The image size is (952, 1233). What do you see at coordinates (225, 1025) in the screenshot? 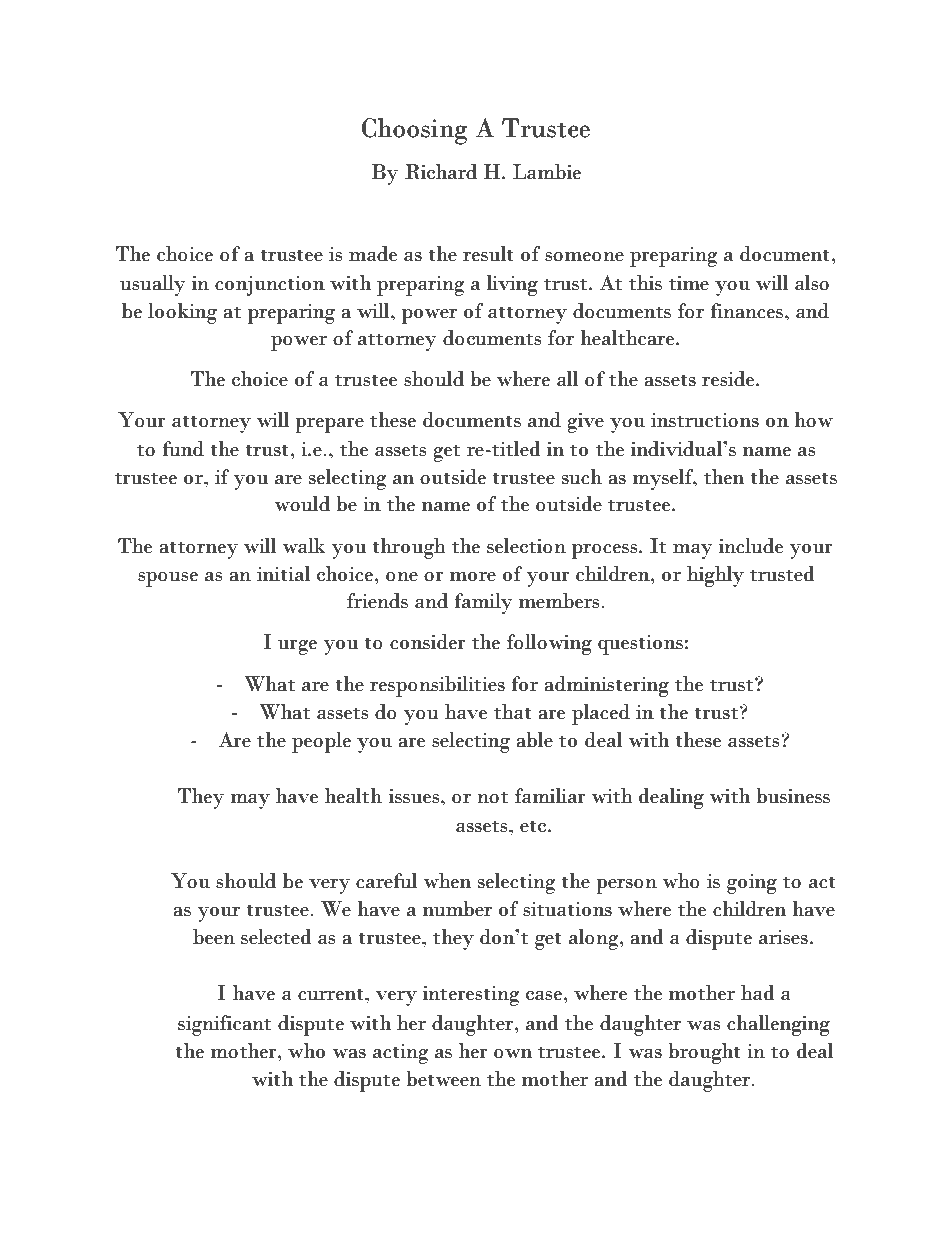
I see `significant` at bounding box center [225, 1025].
